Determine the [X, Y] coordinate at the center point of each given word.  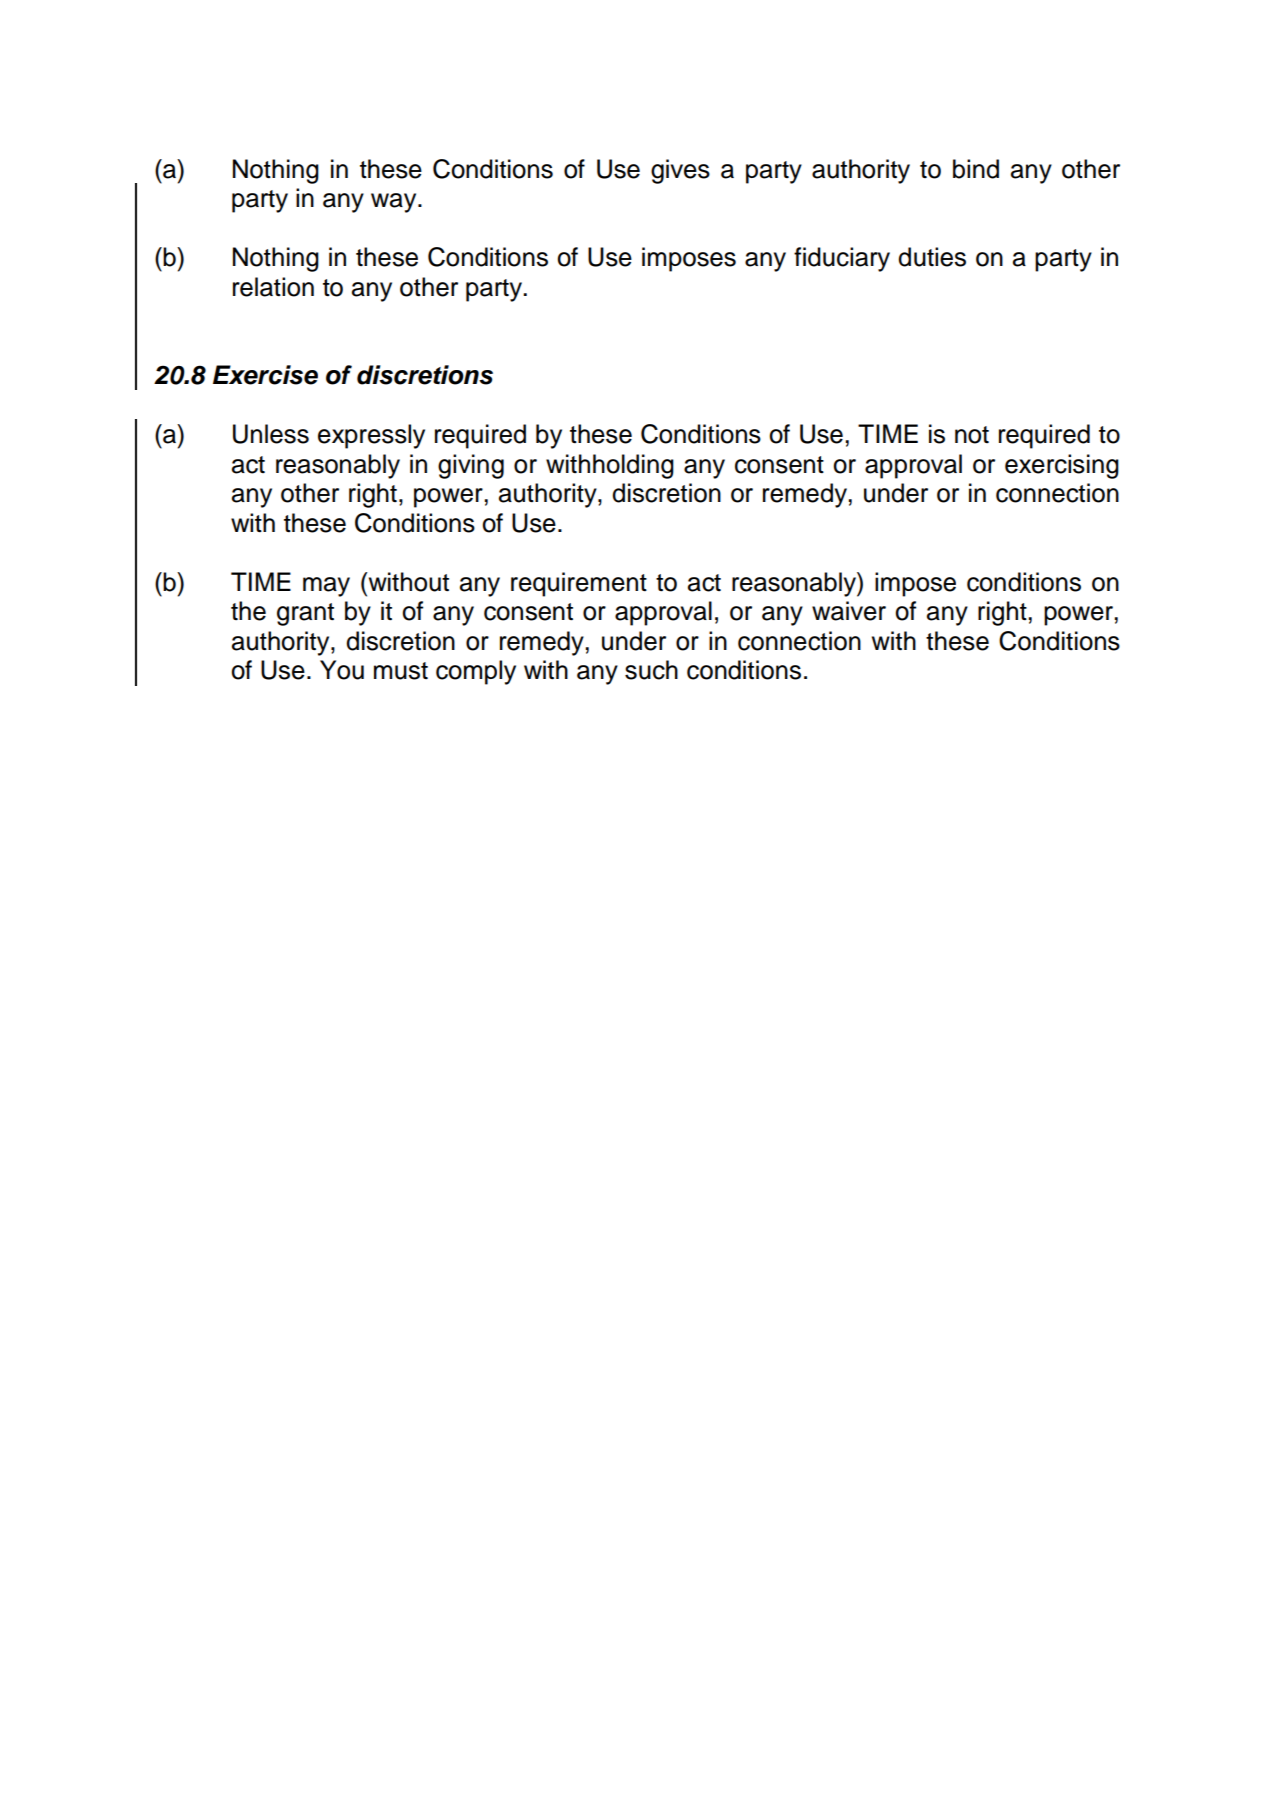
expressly [371, 436]
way [395, 203]
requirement [579, 584]
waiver [849, 611]
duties [932, 257]
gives [680, 171]
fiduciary [842, 259]
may [326, 587]
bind [976, 169]
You [342, 670]
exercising [1062, 466]
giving [471, 466]
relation [273, 287]
